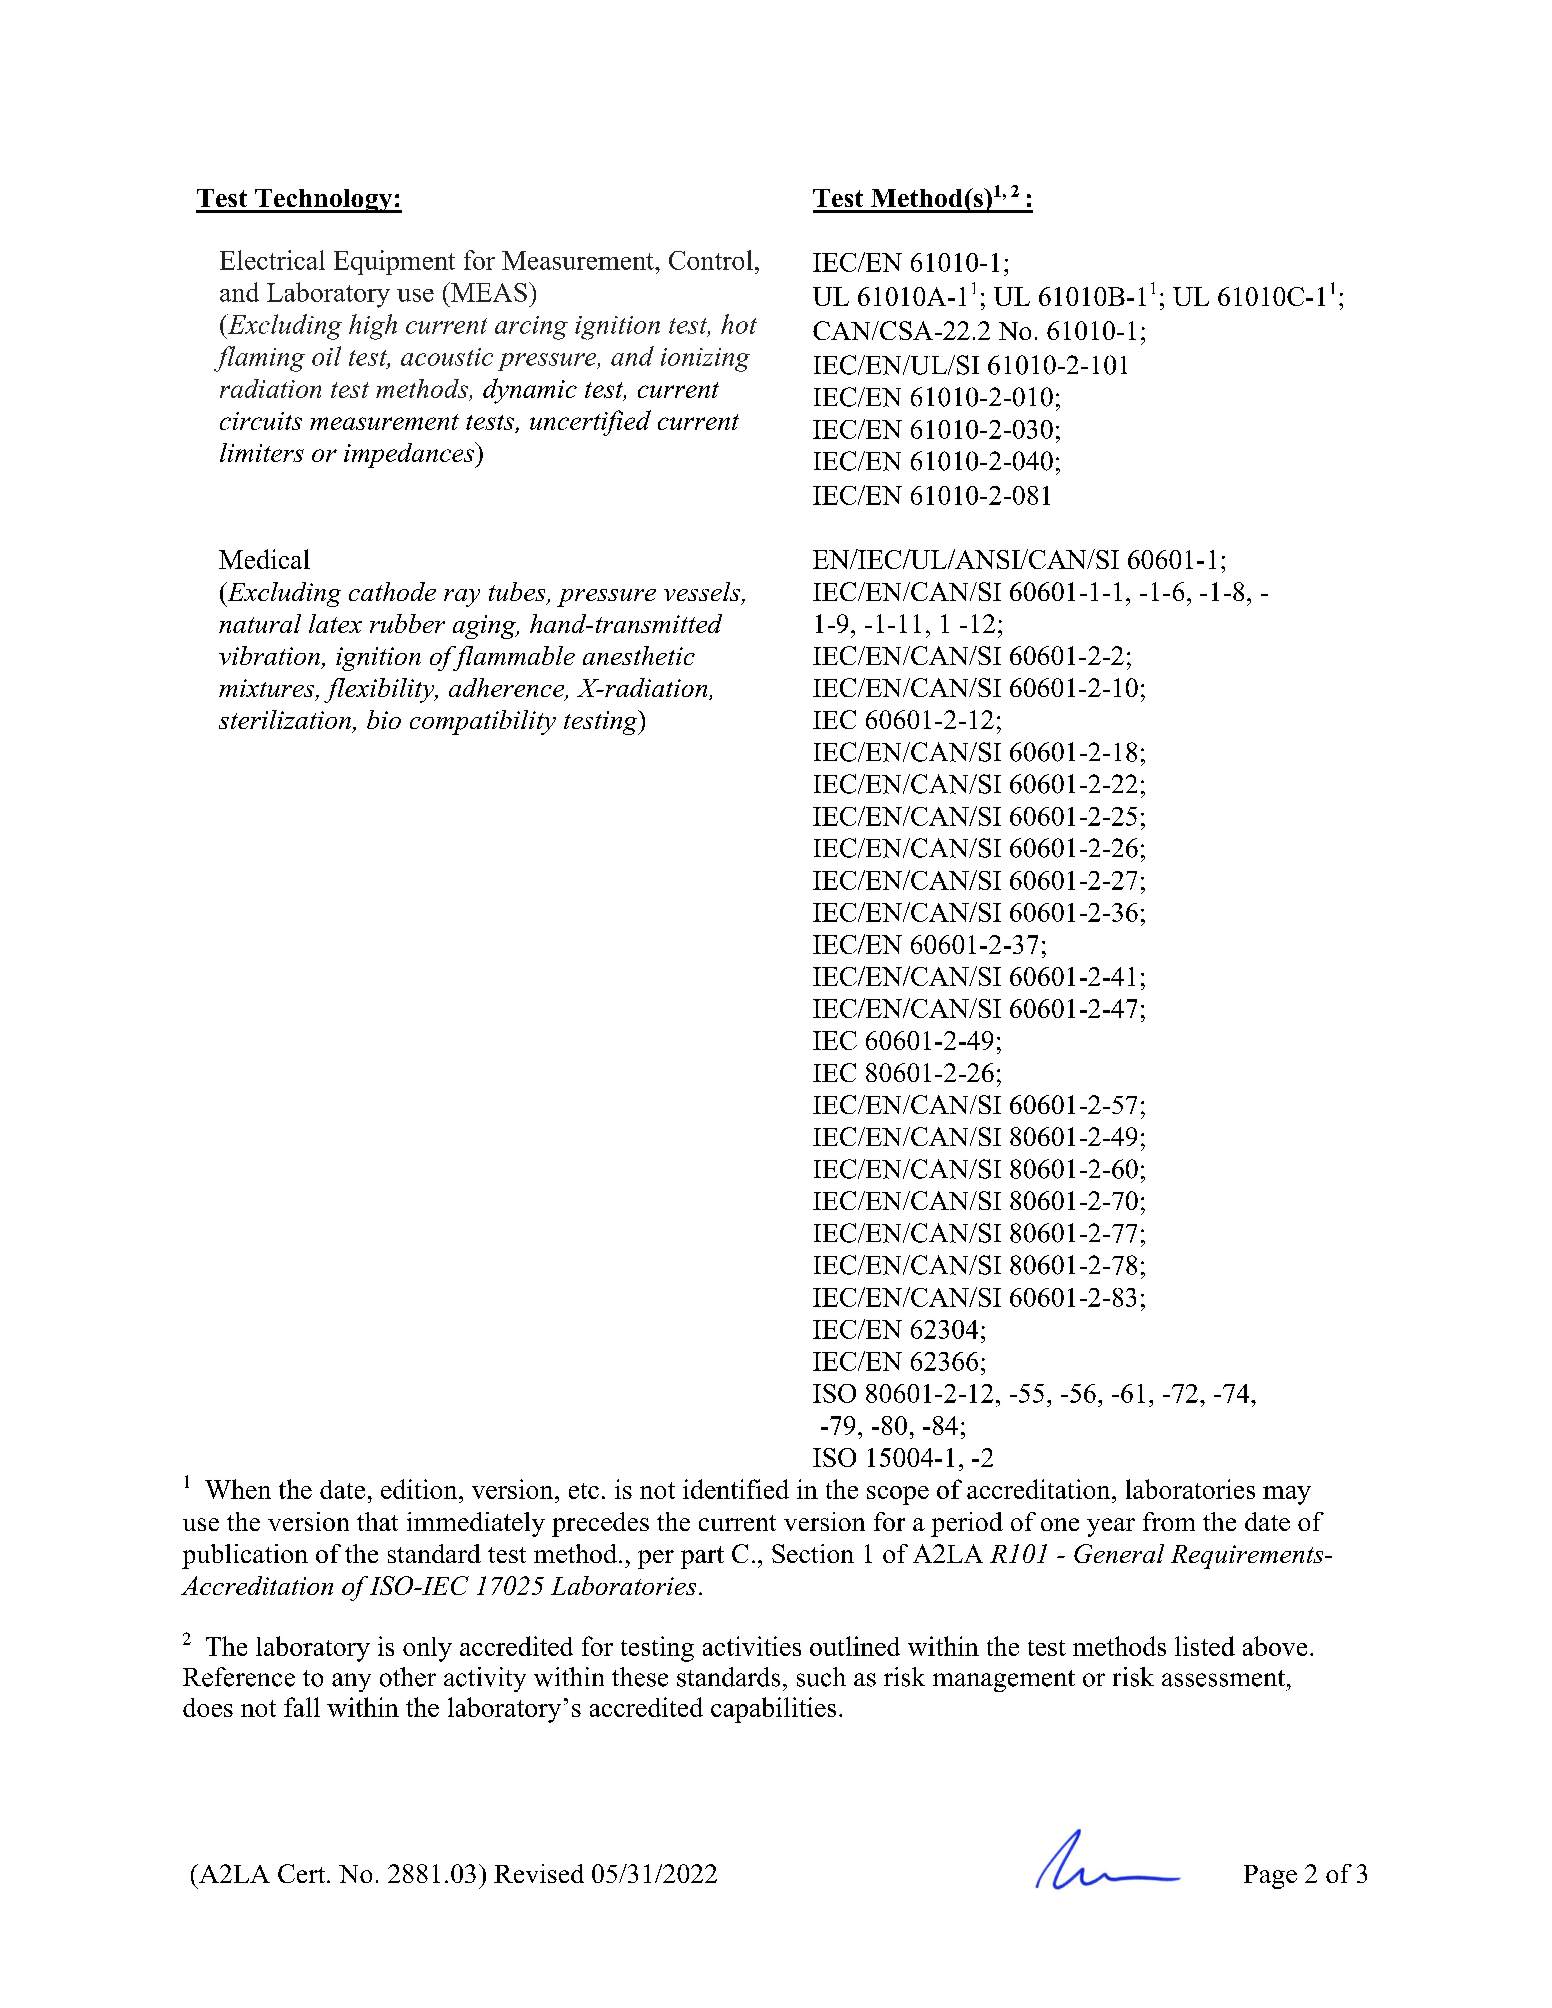 The height and width of the screenshot is (2008, 1552). I want to click on bio, so click(384, 719).
